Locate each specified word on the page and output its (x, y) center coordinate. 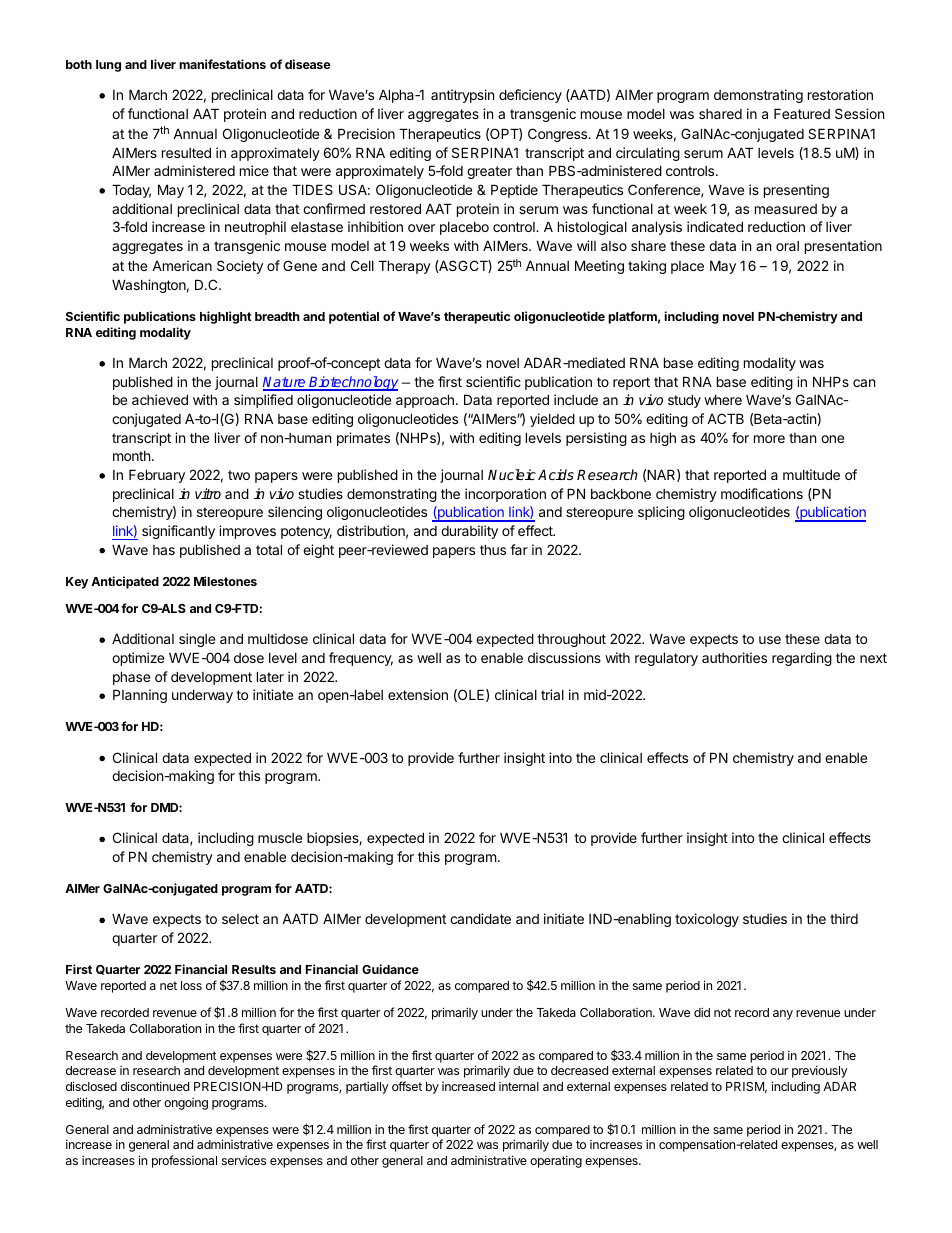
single (197, 640)
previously (820, 1071)
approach (425, 401)
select (240, 919)
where (723, 400)
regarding (802, 659)
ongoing (186, 1104)
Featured (802, 113)
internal (519, 1086)
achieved (160, 399)
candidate (480, 918)
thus (493, 549)
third (844, 918)
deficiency (530, 96)
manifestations (222, 64)
